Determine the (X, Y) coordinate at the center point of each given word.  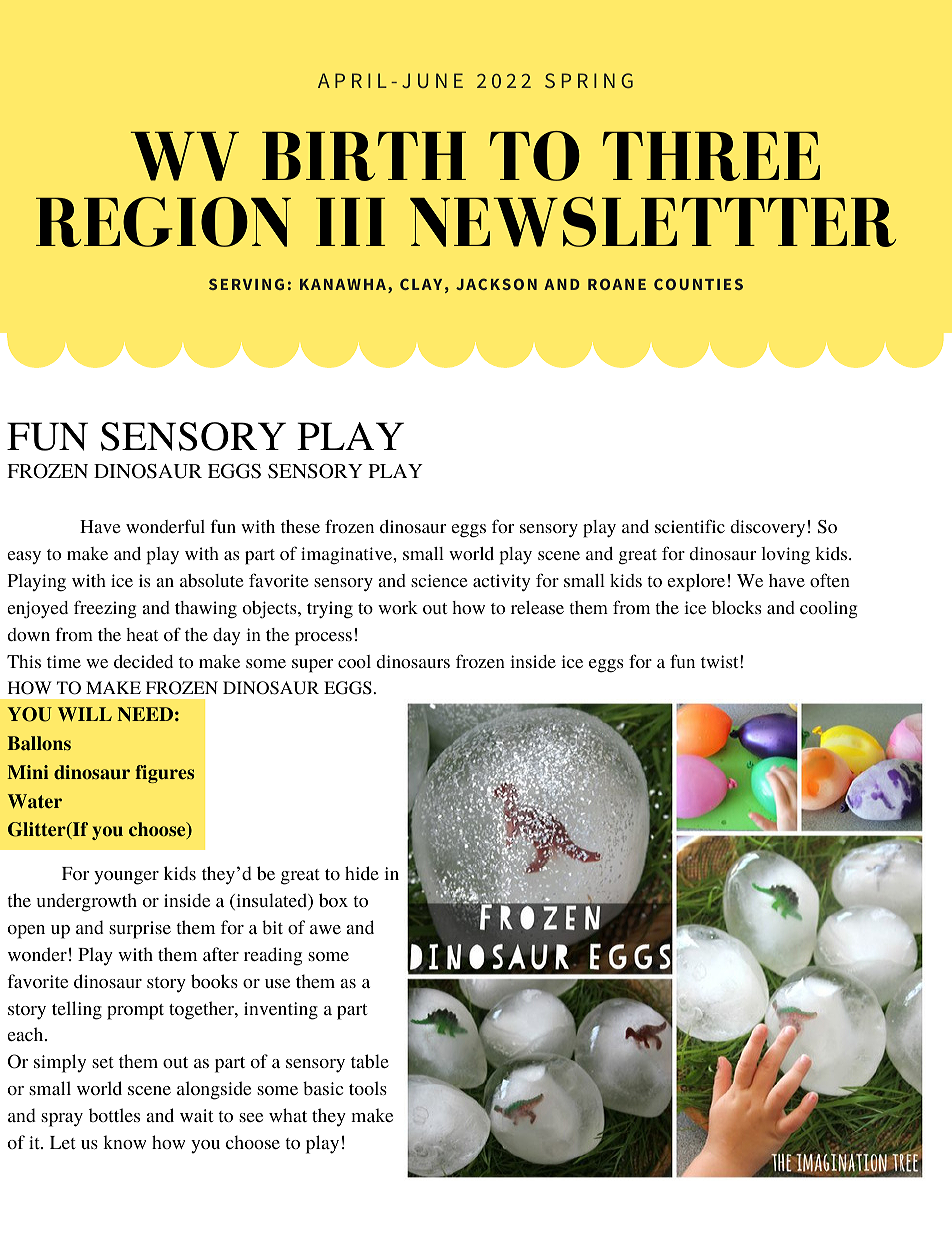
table (370, 1061)
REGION (163, 222)
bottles (114, 1115)
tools (368, 1088)
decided (143, 661)
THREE (711, 156)
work (398, 607)
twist (721, 661)
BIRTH (364, 156)
